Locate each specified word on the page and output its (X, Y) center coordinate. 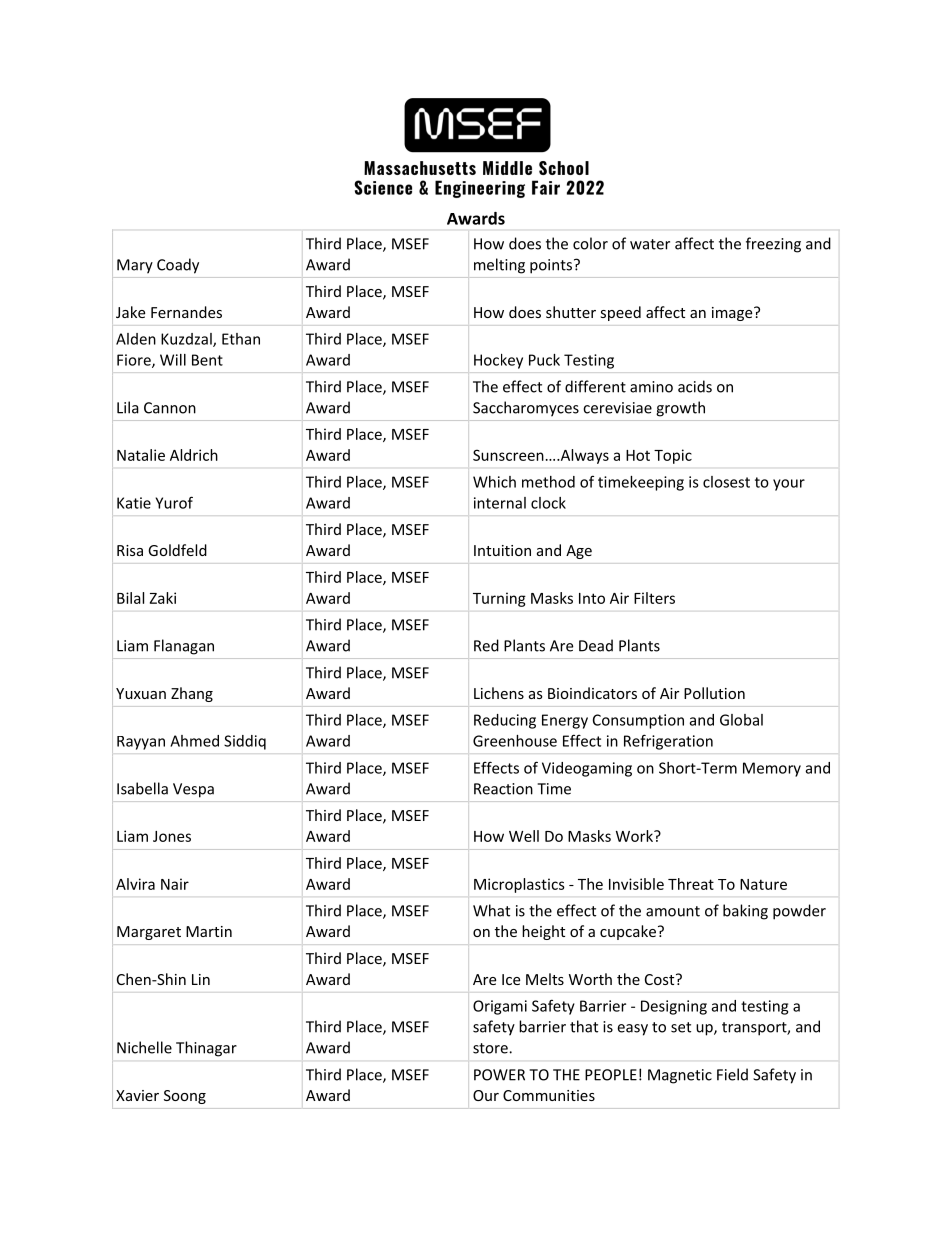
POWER (499, 1075)
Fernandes (186, 312)
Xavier (137, 1095)
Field (732, 1074)
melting (499, 266)
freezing (773, 245)
